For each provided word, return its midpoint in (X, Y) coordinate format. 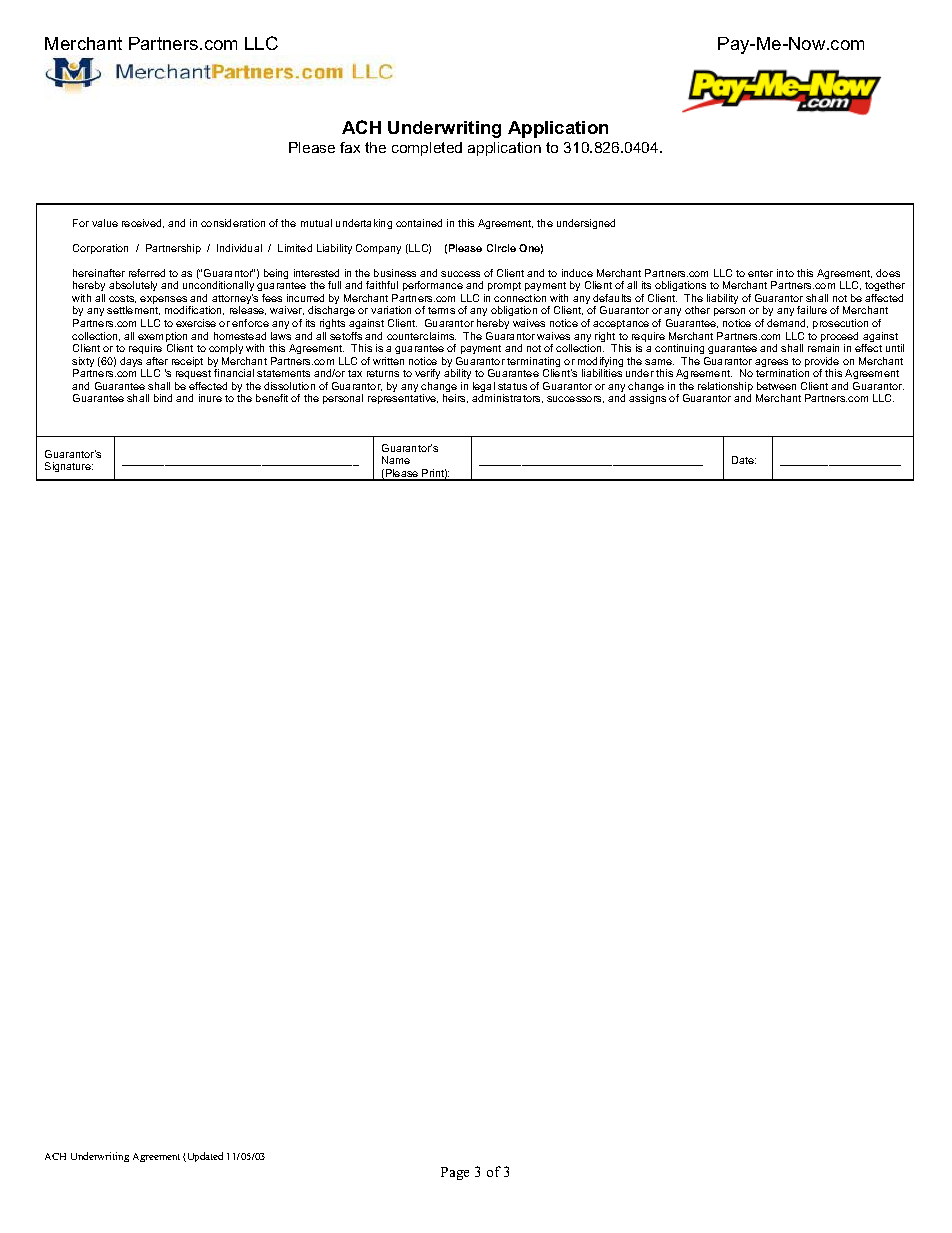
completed (427, 149)
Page (455, 1173)
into (785, 273)
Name (396, 460)
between (776, 386)
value (105, 223)
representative (403, 399)
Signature (69, 467)
